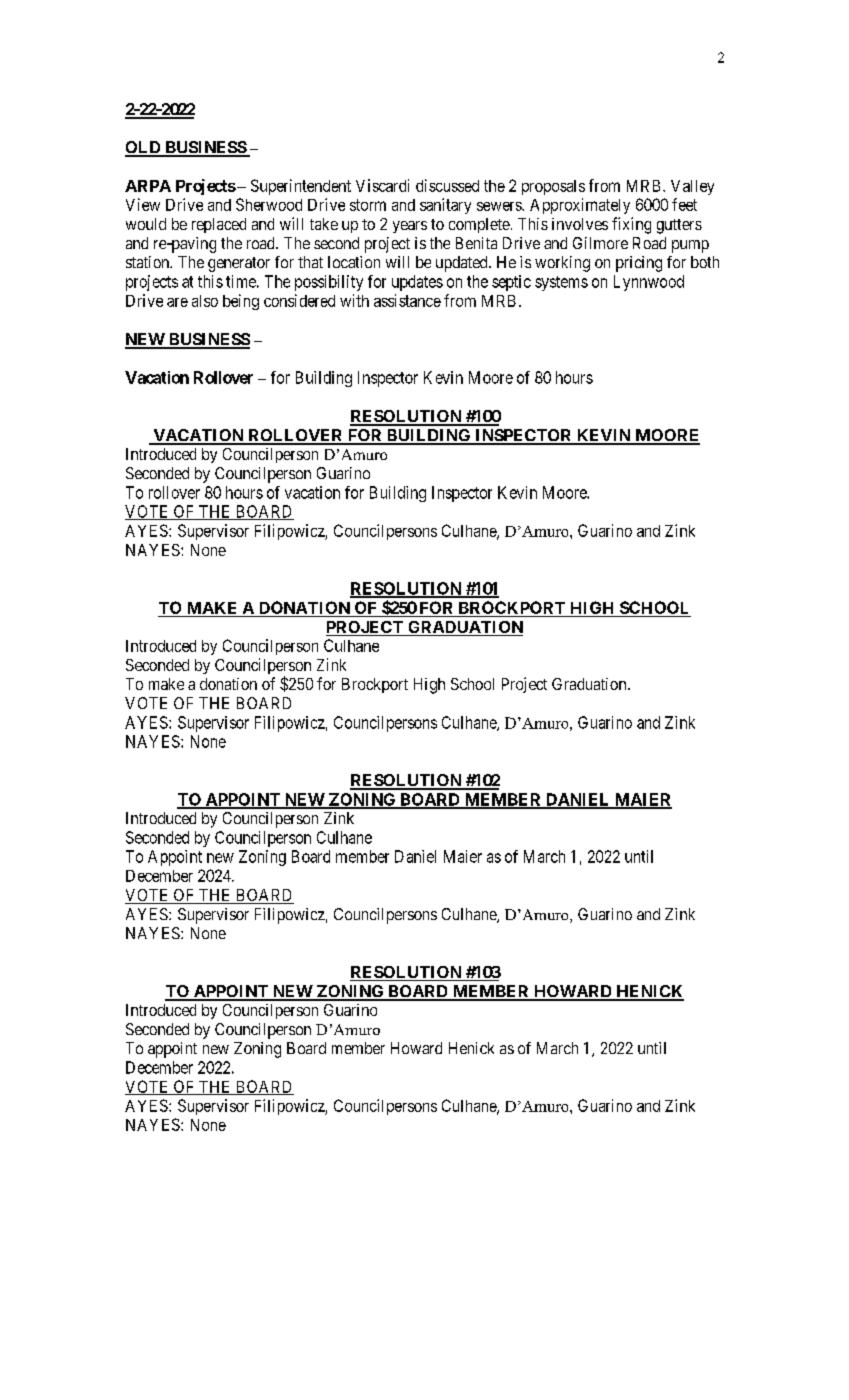 The height and width of the screenshot is (1400, 849). I want to click on years, so click(410, 227).
